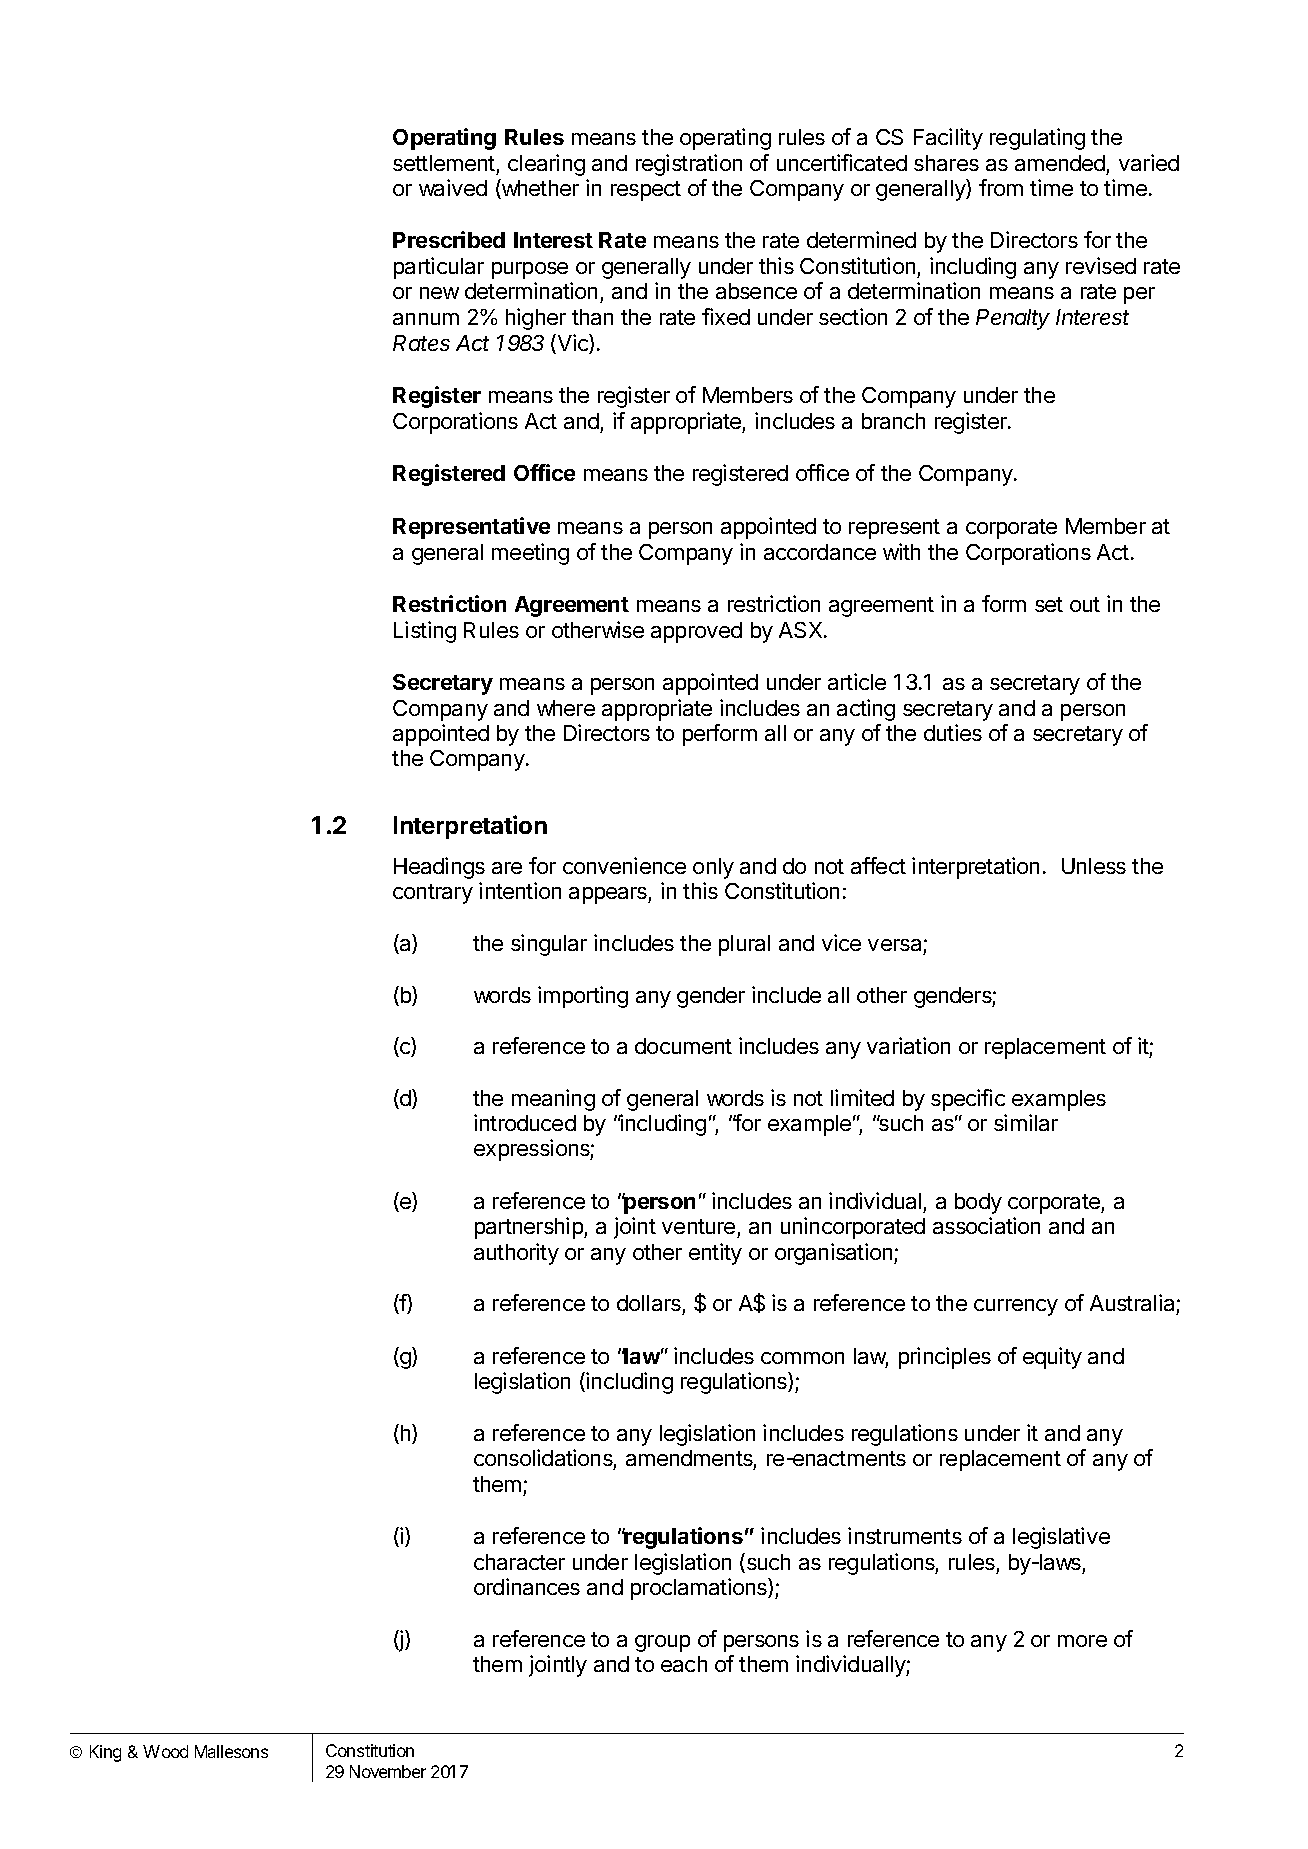 The width and height of the document is (1308, 1849). What do you see at coordinates (165, 1751) in the document?
I see `Wood` at bounding box center [165, 1751].
